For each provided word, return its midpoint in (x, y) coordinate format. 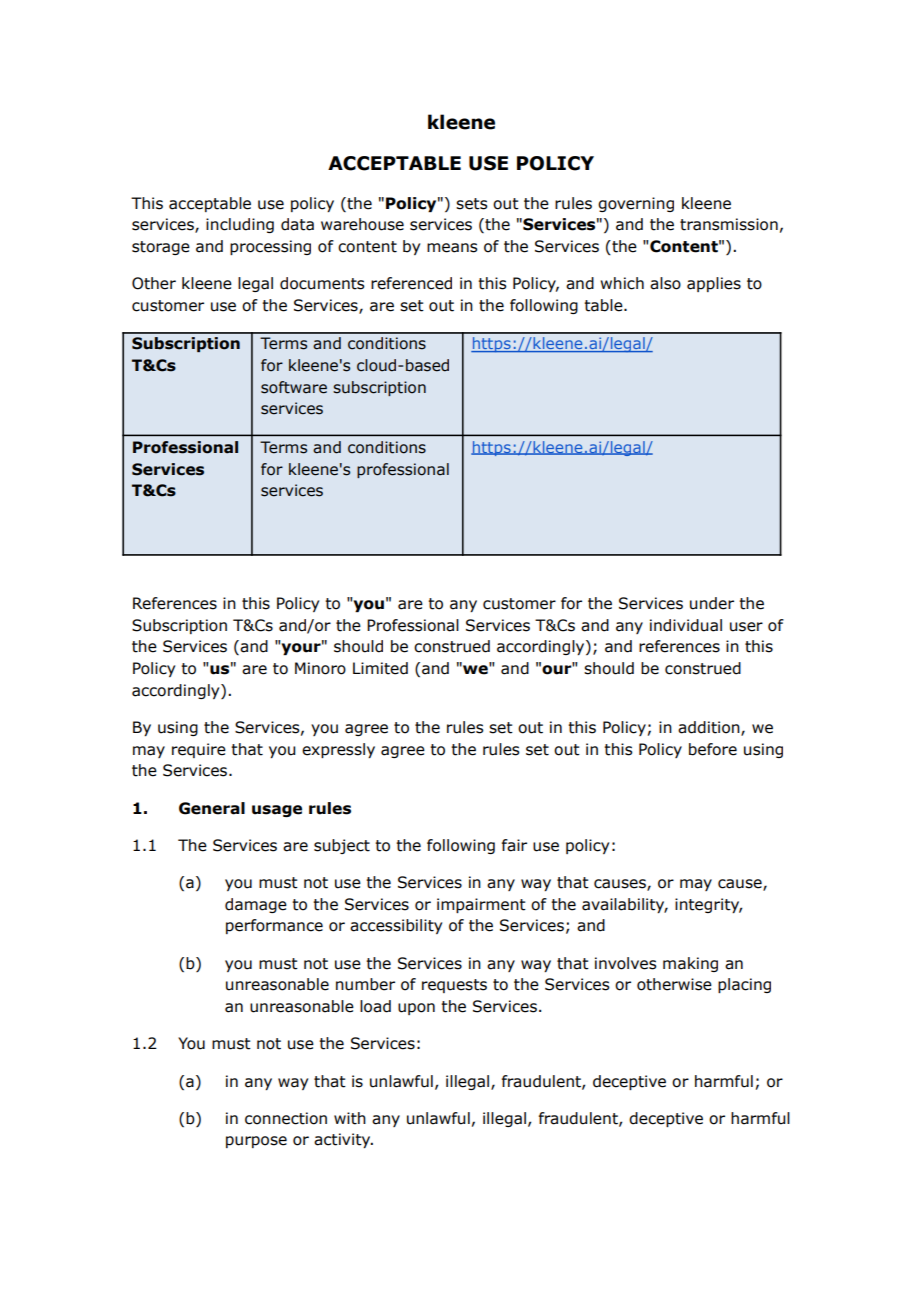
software (294, 387)
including (240, 225)
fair (514, 845)
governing (636, 204)
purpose (256, 1142)
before (713, 749)
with (350, 1118)
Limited (380, 668)
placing (744, 985)
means (452, 248)
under (712, 603)
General (212, 808)
